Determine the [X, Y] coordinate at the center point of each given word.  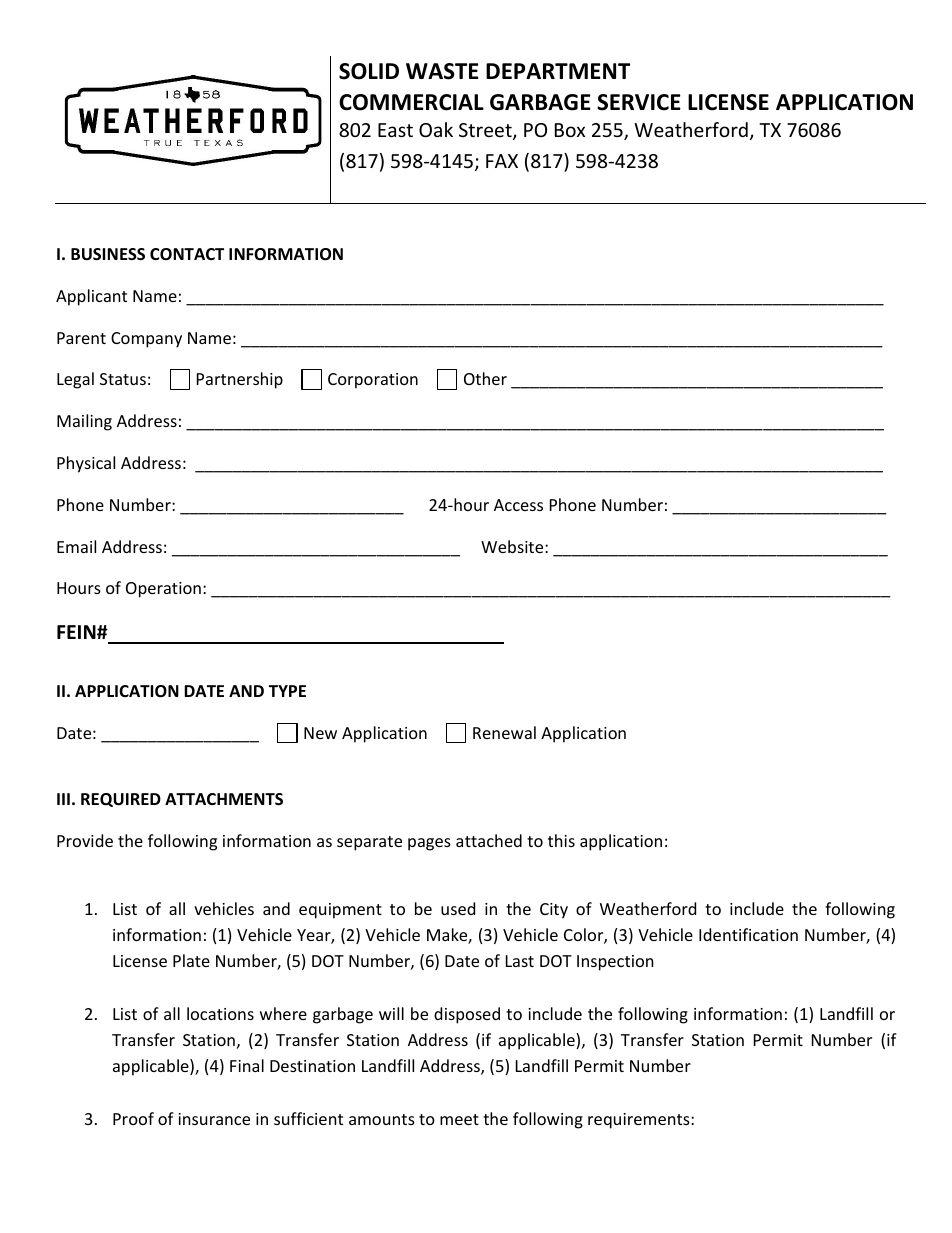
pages [429, 844]
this [561, 840]
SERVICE [639, 102]
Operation [163, 590]
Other [485, 378]
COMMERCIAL [411, 102]
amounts [382, 1119]
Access [518, 505]
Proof [133, 1118]
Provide [85, 840]
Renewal [504, 732]
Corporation [373, 381]
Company [146, 340]
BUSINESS [108, 254]
